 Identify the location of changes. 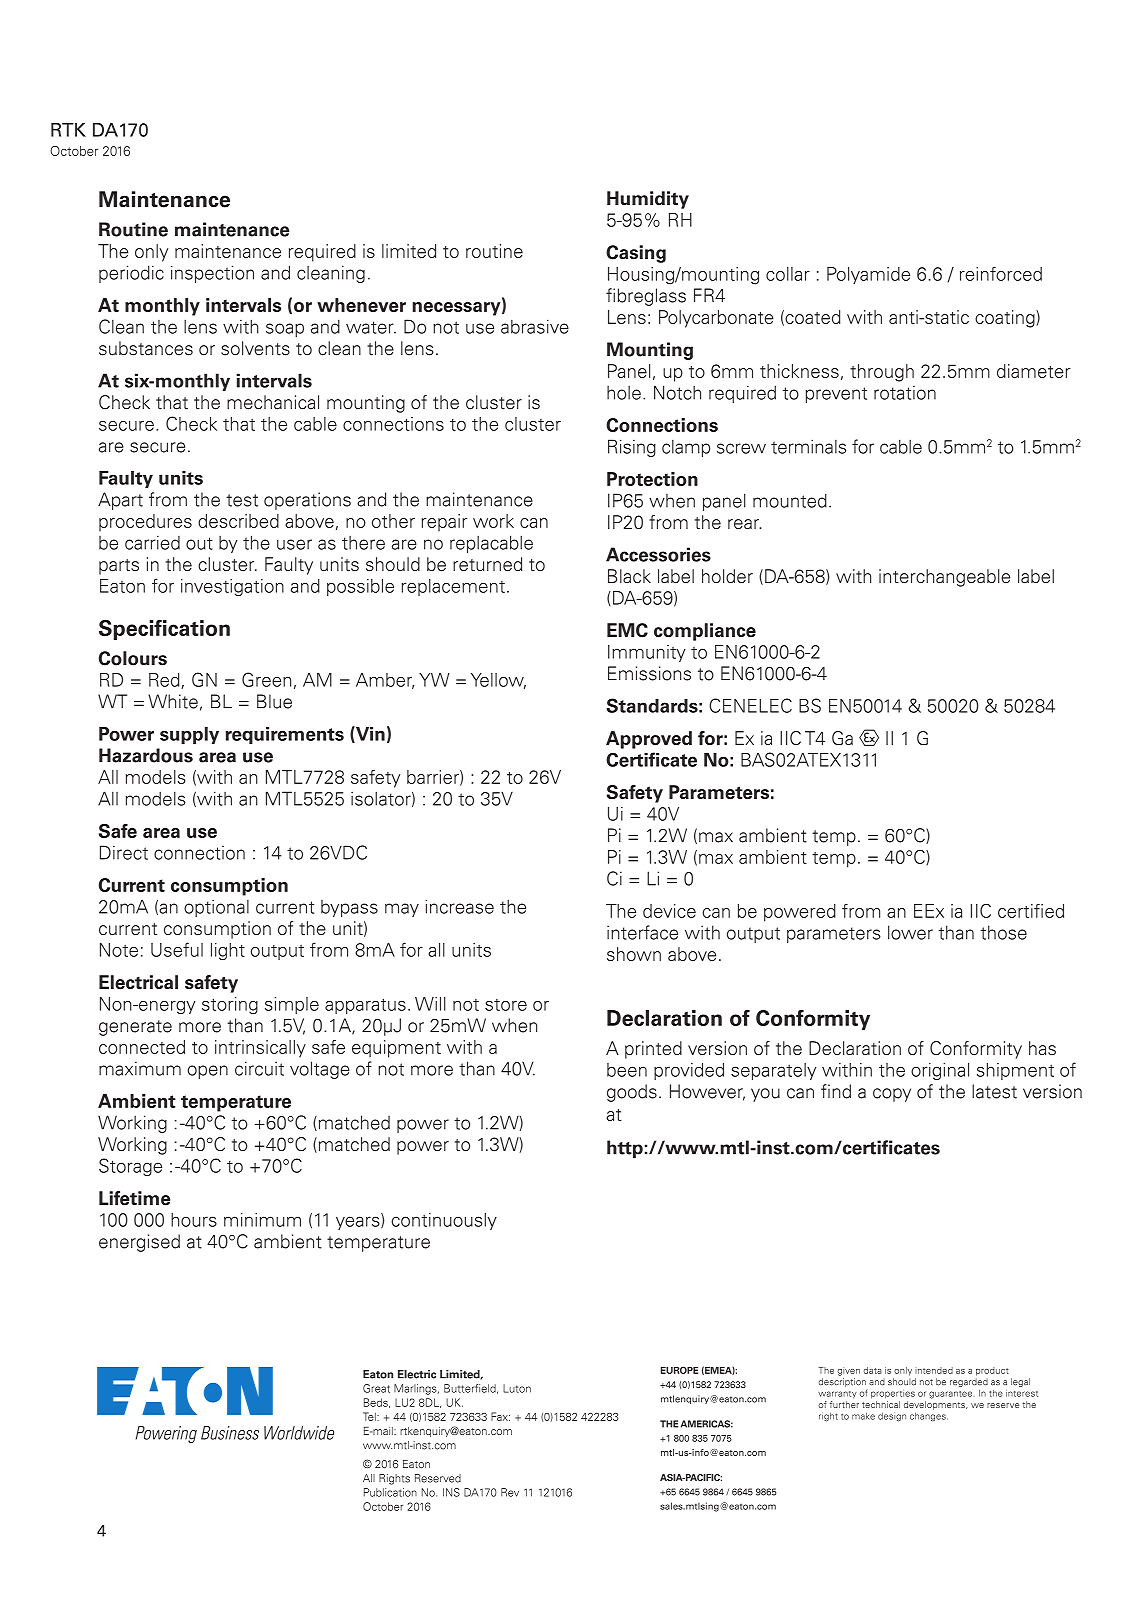
(929, 1417).
